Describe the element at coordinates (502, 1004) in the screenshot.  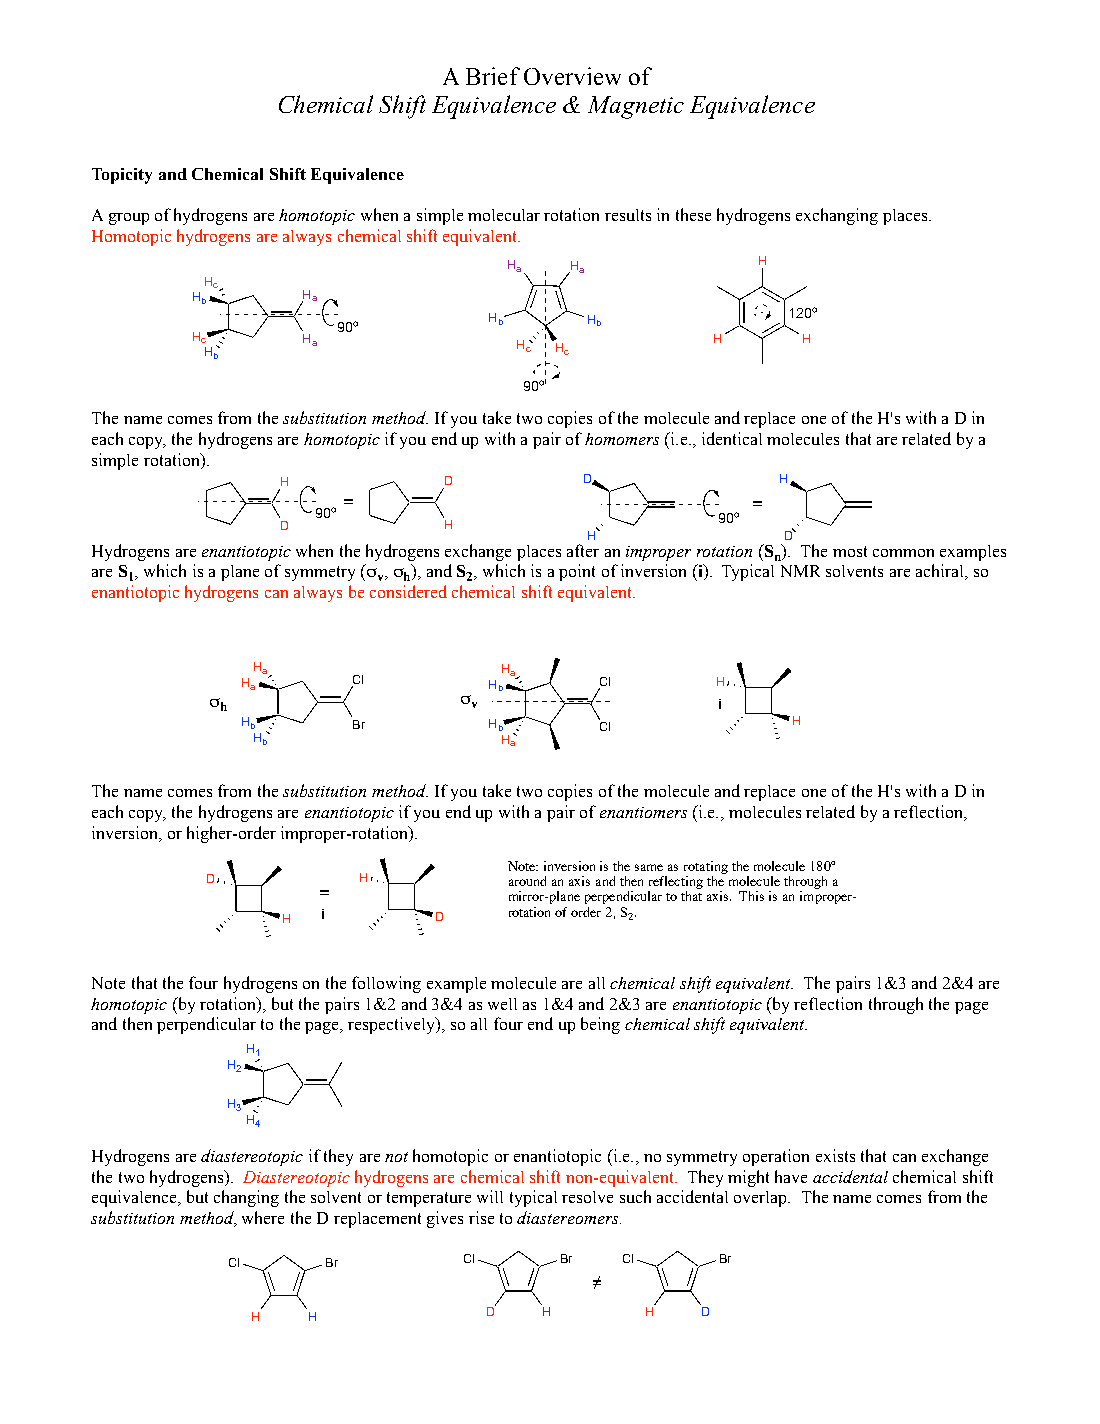
I see `well` at that location.
